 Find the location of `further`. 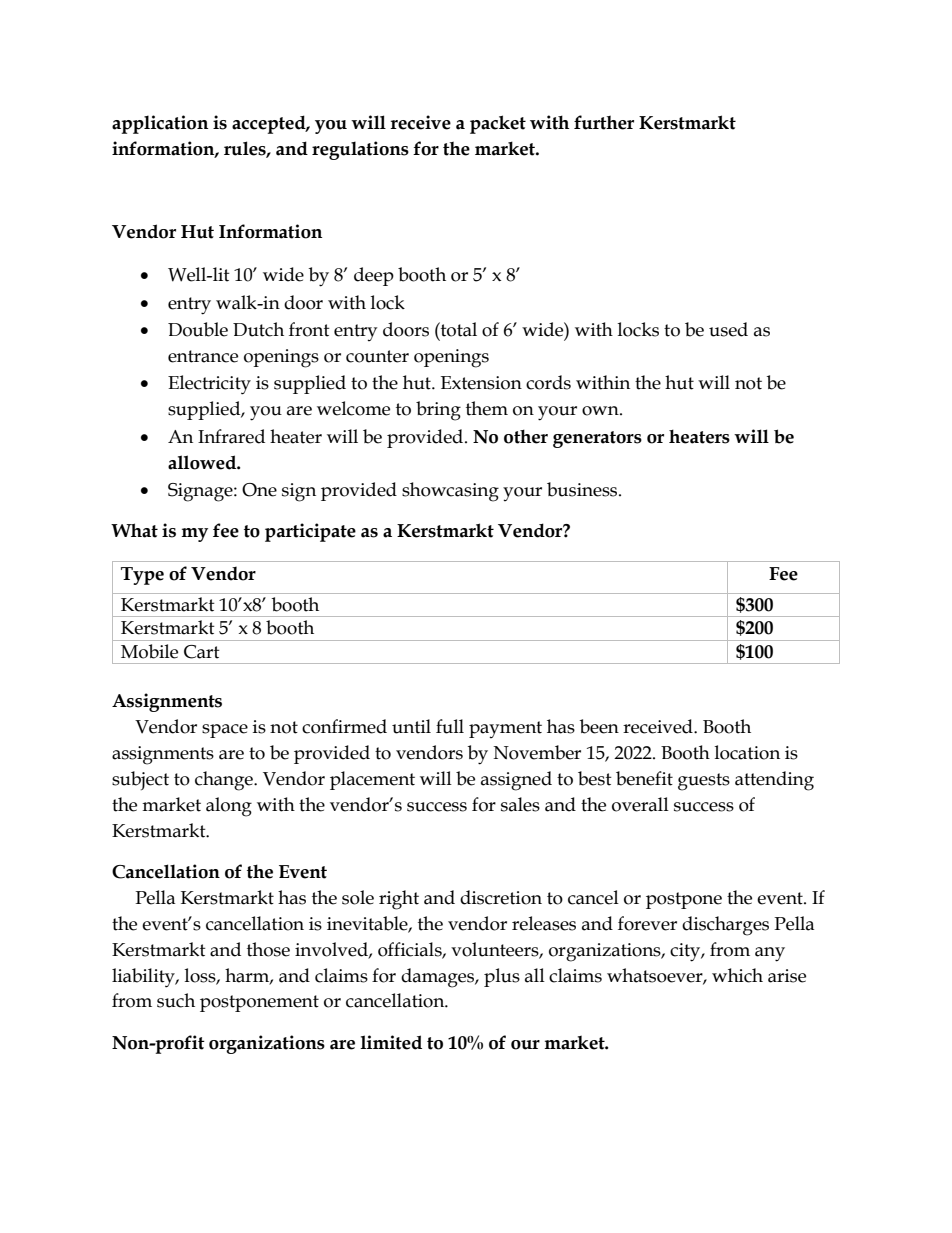

further is located at coordinates (604, 122).
